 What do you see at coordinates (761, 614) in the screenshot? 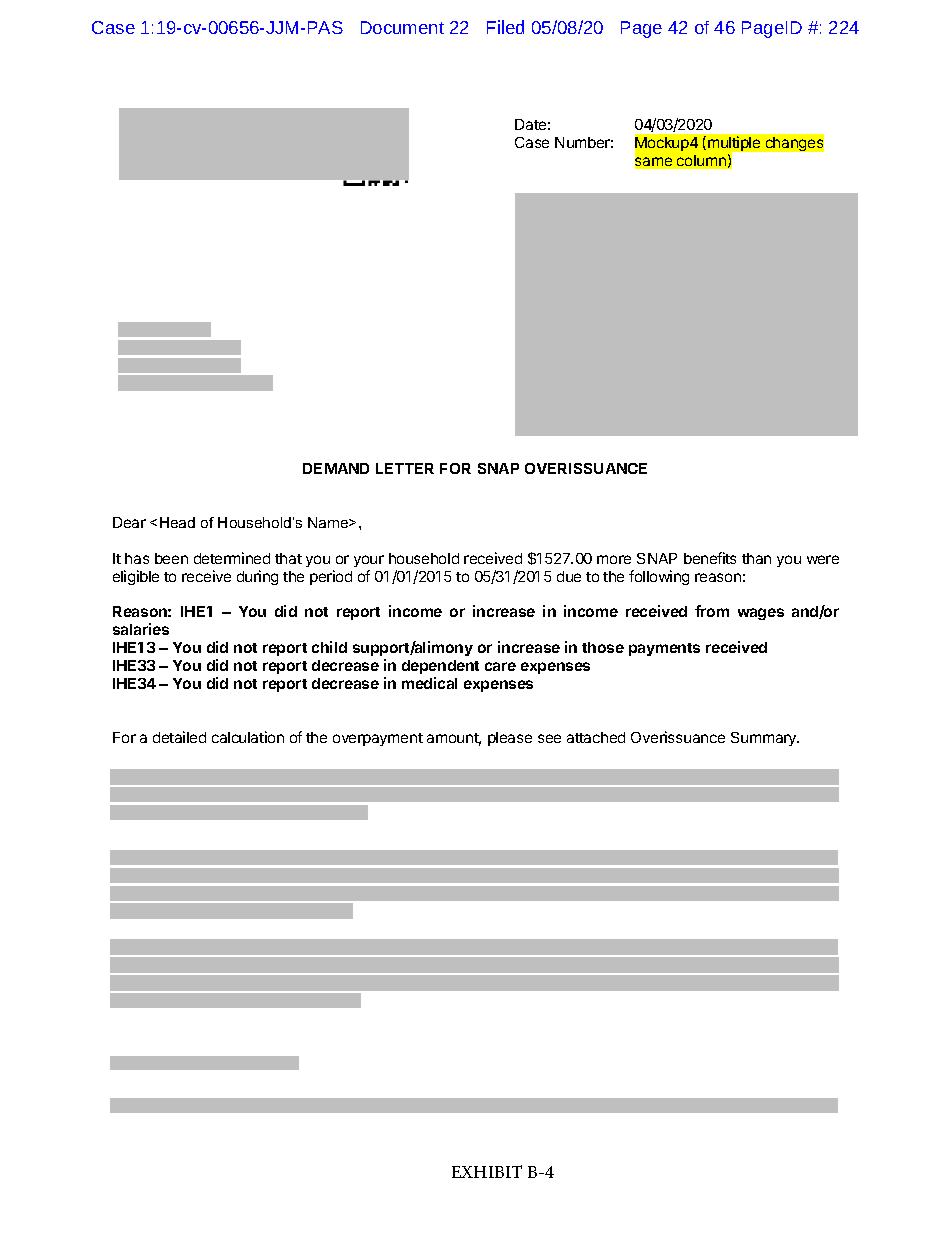
I see `wages` at bounding box center [761, 614].
